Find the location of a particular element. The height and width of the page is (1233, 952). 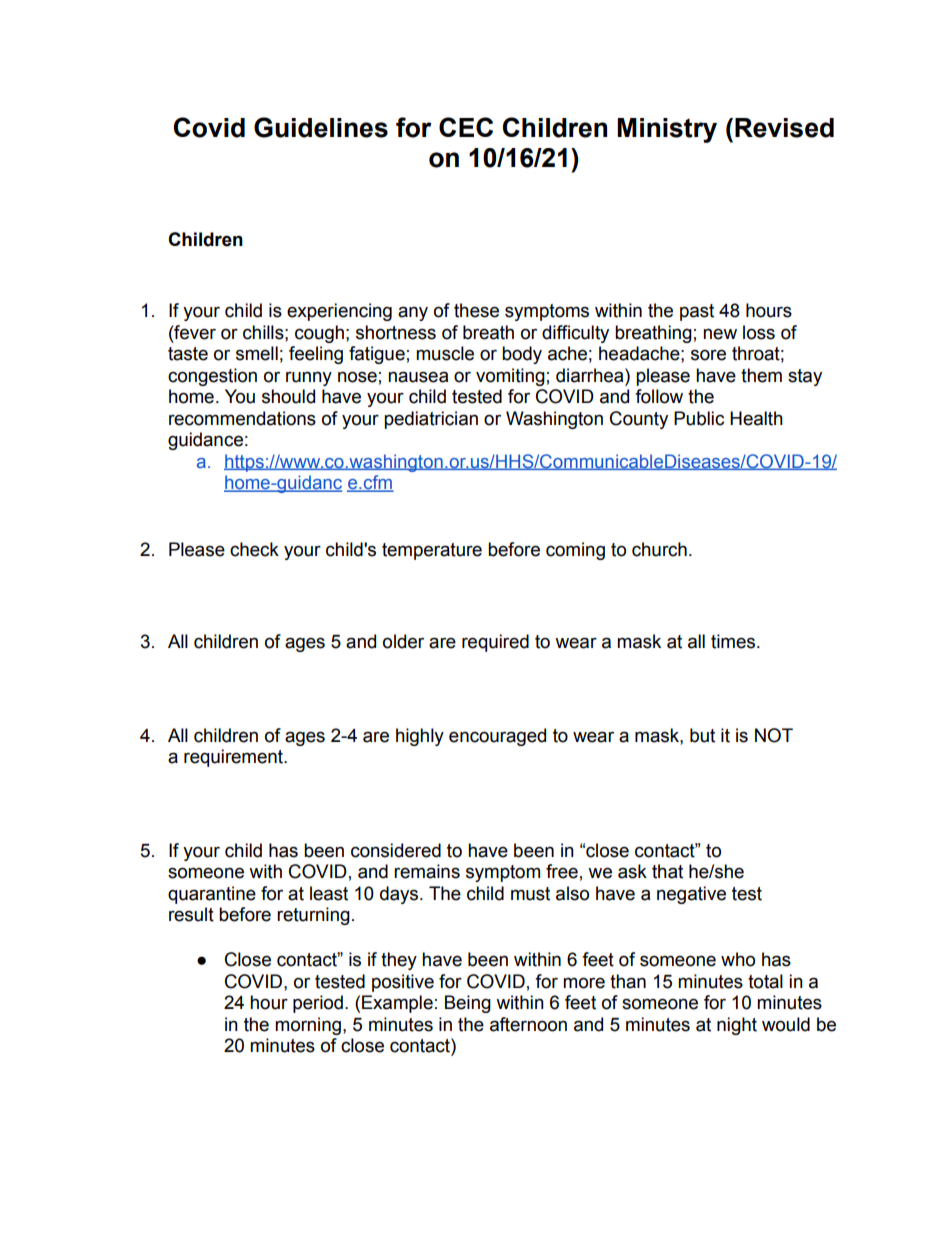

requirement is located at coordinates (234, 758).
